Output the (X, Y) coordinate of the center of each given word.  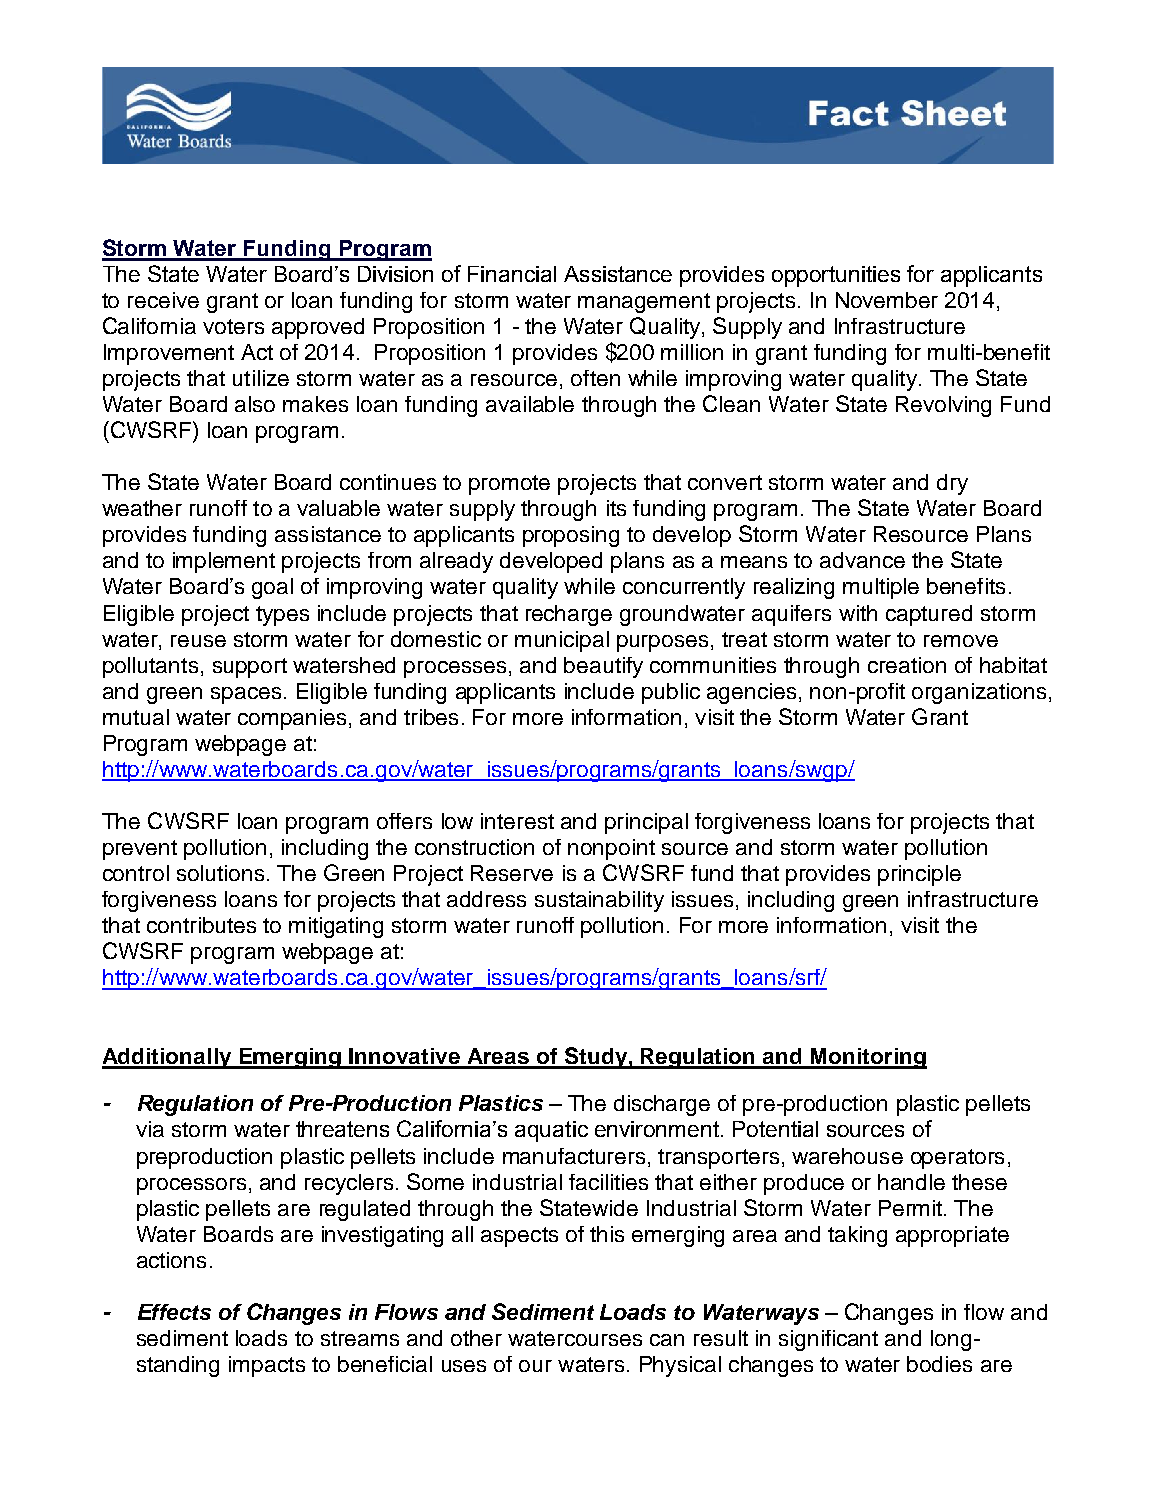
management (644, 303)
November (887, 300)
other (476, 1338)
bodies (939, 1364)
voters (233, 326)
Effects (174, 1312)
